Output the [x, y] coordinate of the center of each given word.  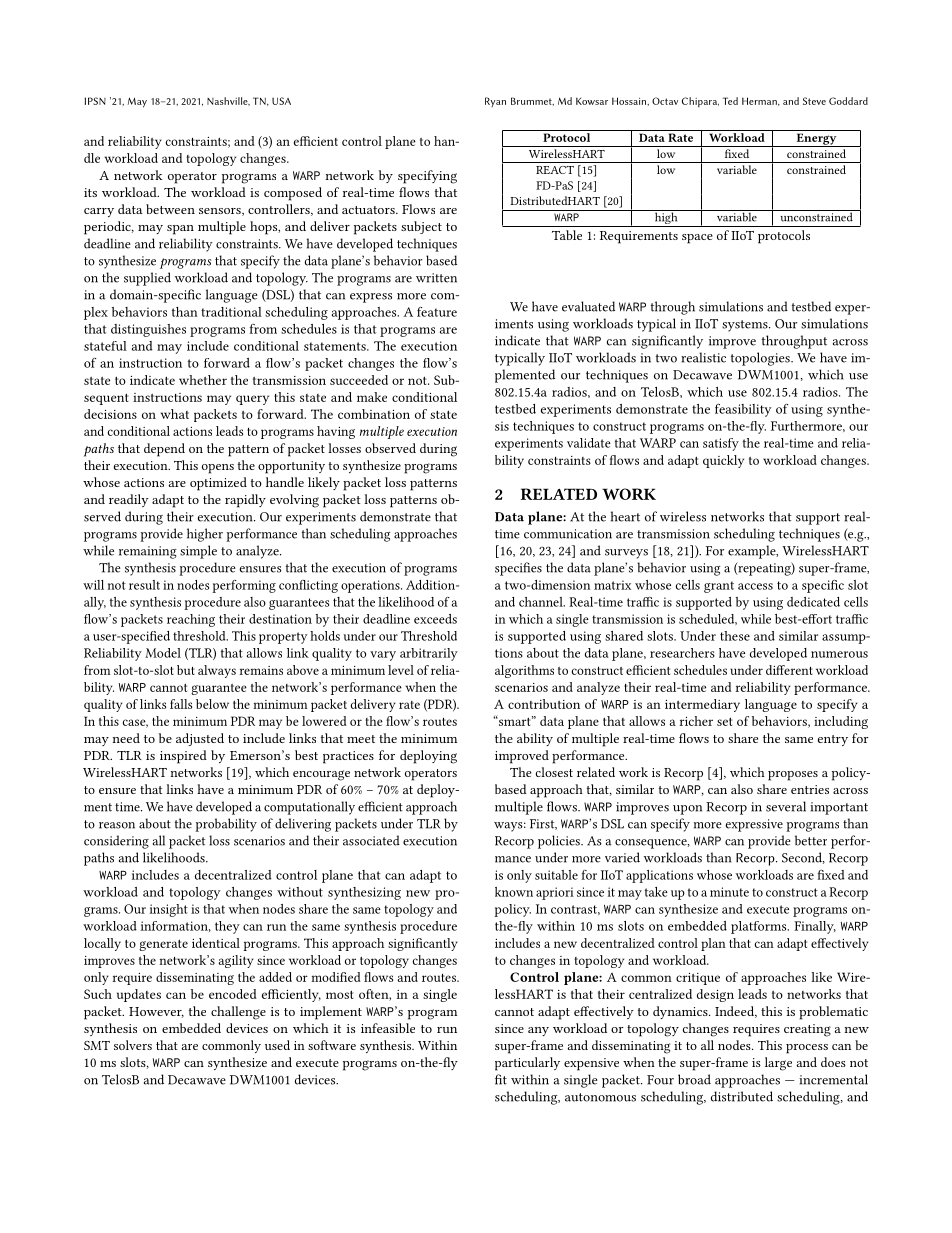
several [786, 806]
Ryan [495, 102]
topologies [761, 359]
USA [281, 101]
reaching [191, 620]
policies [560, 842]
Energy [816, 140]
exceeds [435, 619]
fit [501, 1079]
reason [117, 825]
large [778, 1064]
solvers [133, 1045]
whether [203, 380]
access [755, 586]
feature [437, 312]
